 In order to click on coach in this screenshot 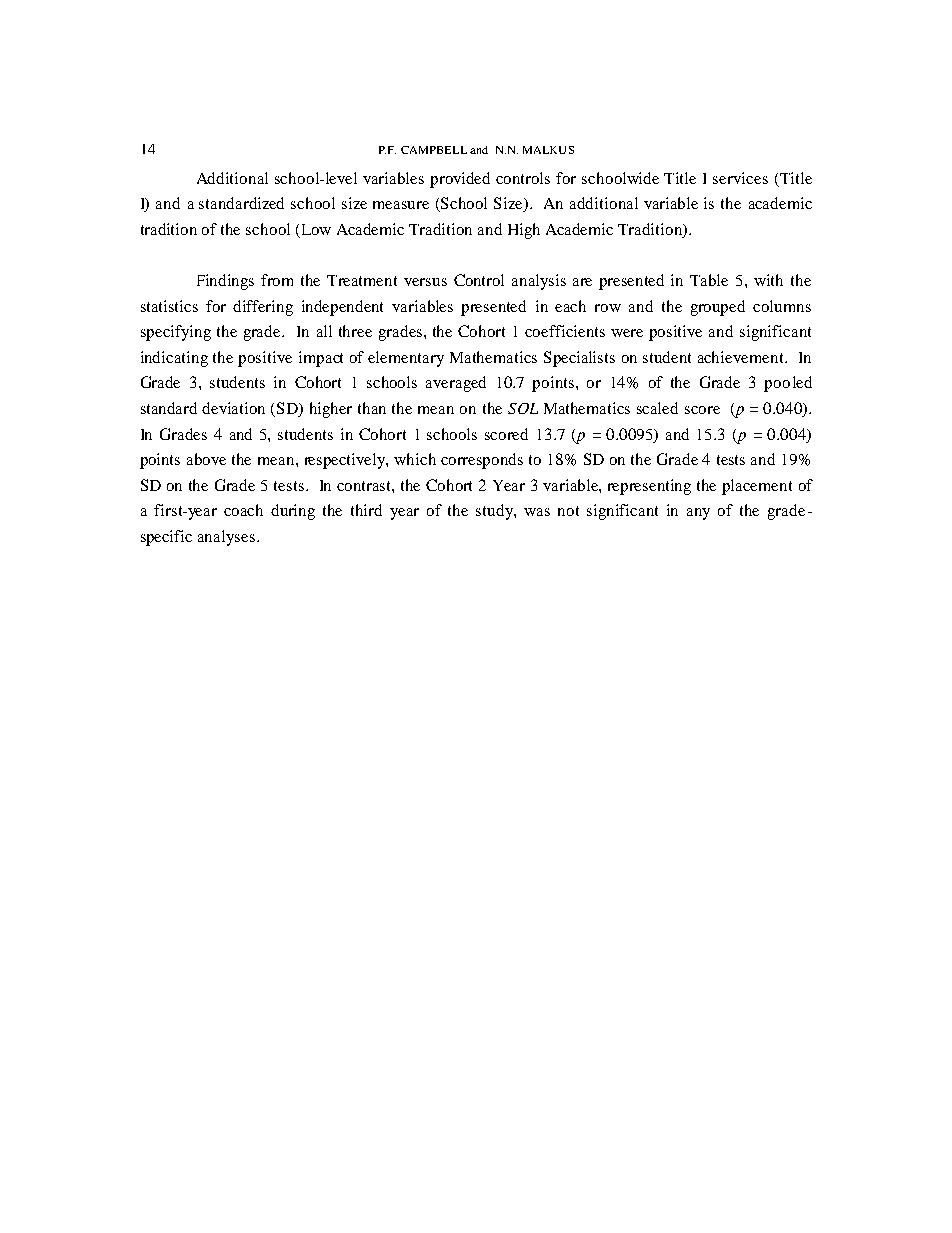, I will do `click(243, 510)`.
